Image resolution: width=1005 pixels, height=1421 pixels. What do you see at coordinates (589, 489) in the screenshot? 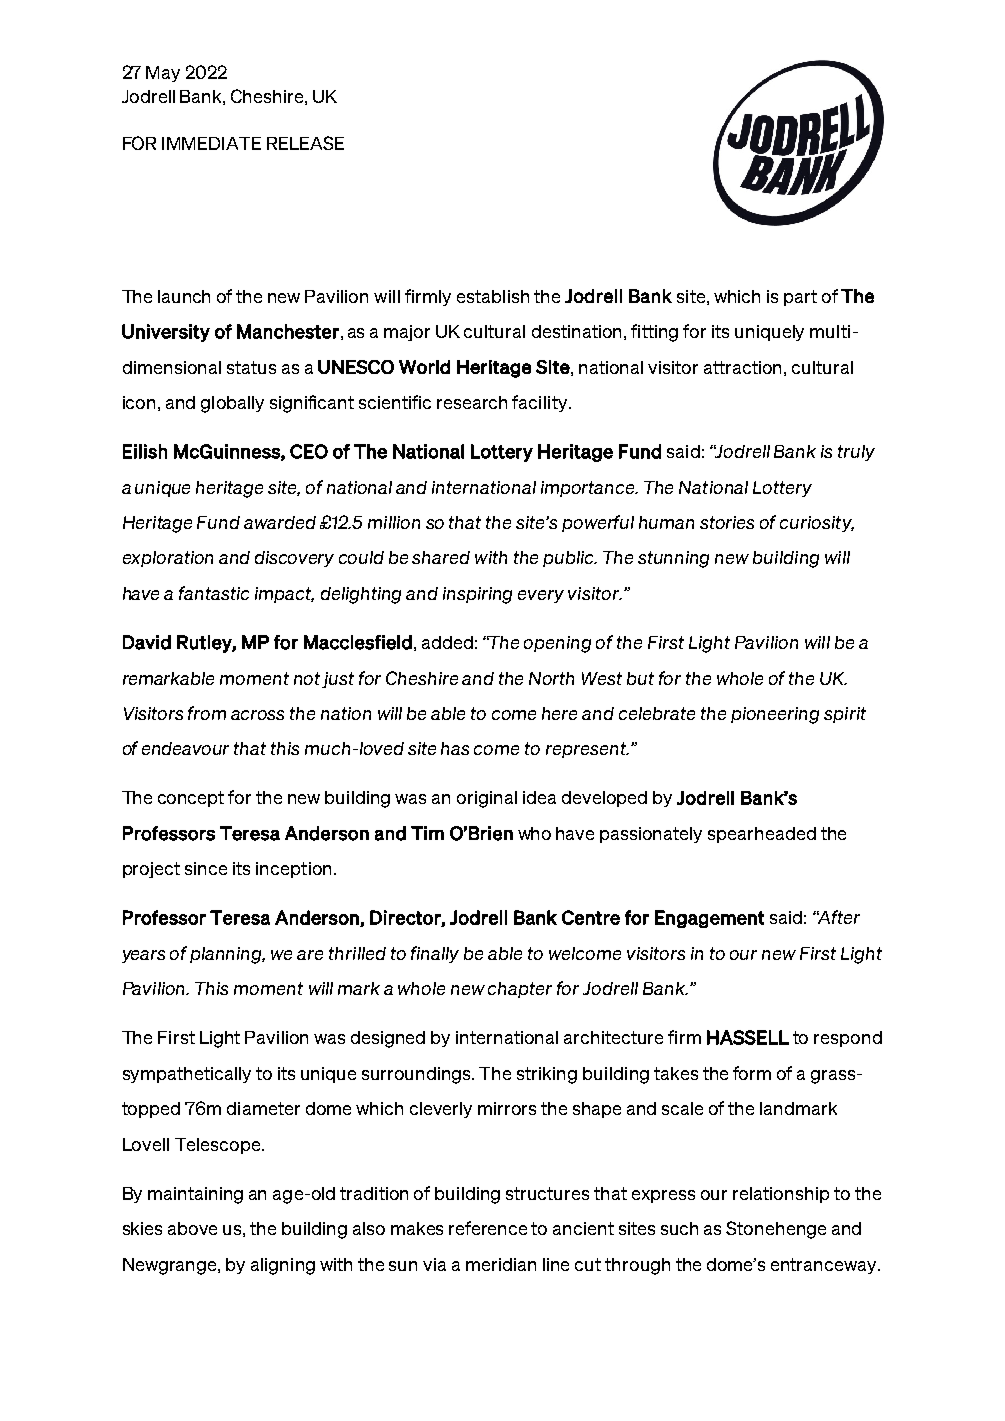
I see `importance` at bounding box center [589, 489].
